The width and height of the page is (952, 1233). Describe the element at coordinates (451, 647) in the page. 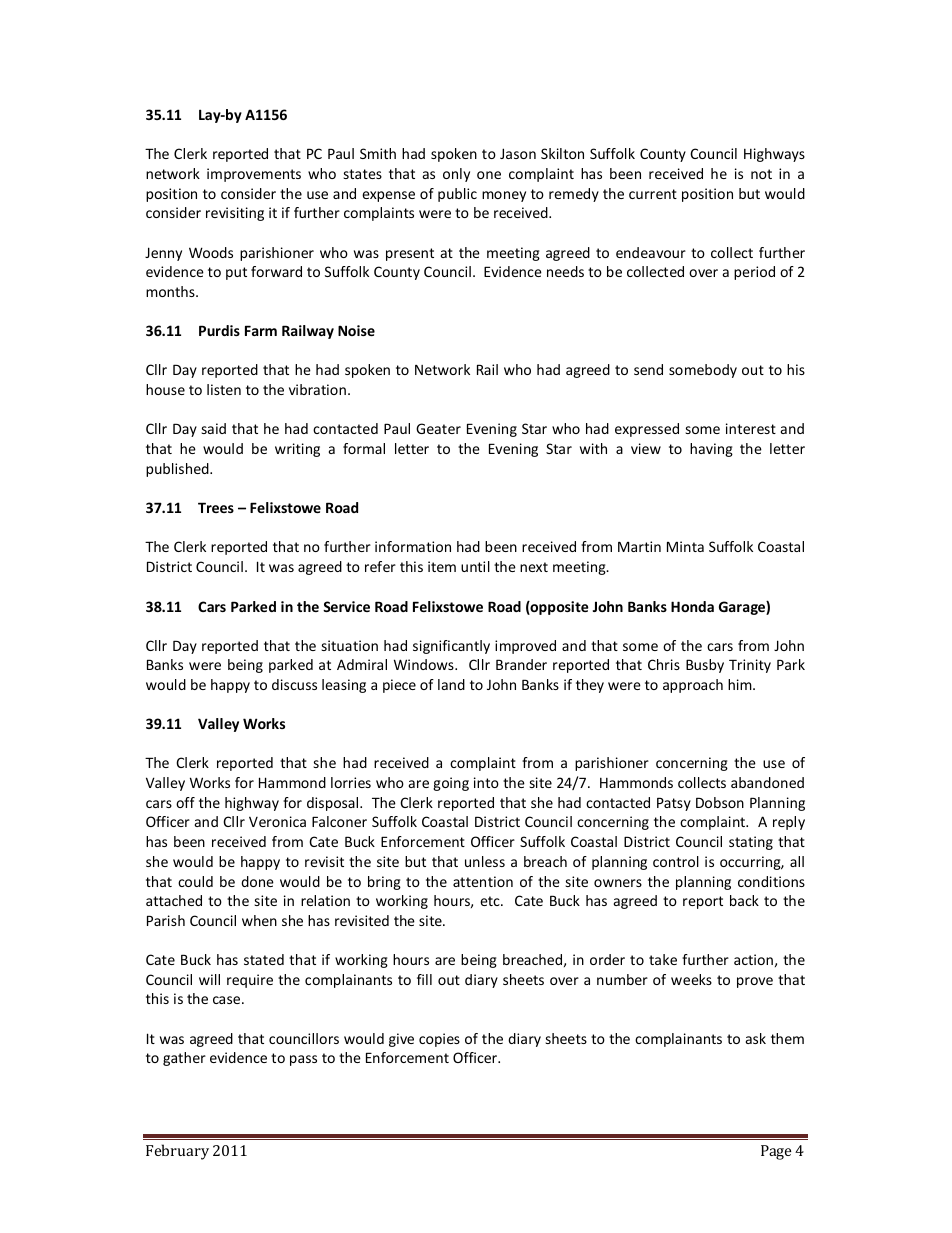

I see `significantly` at that location.
